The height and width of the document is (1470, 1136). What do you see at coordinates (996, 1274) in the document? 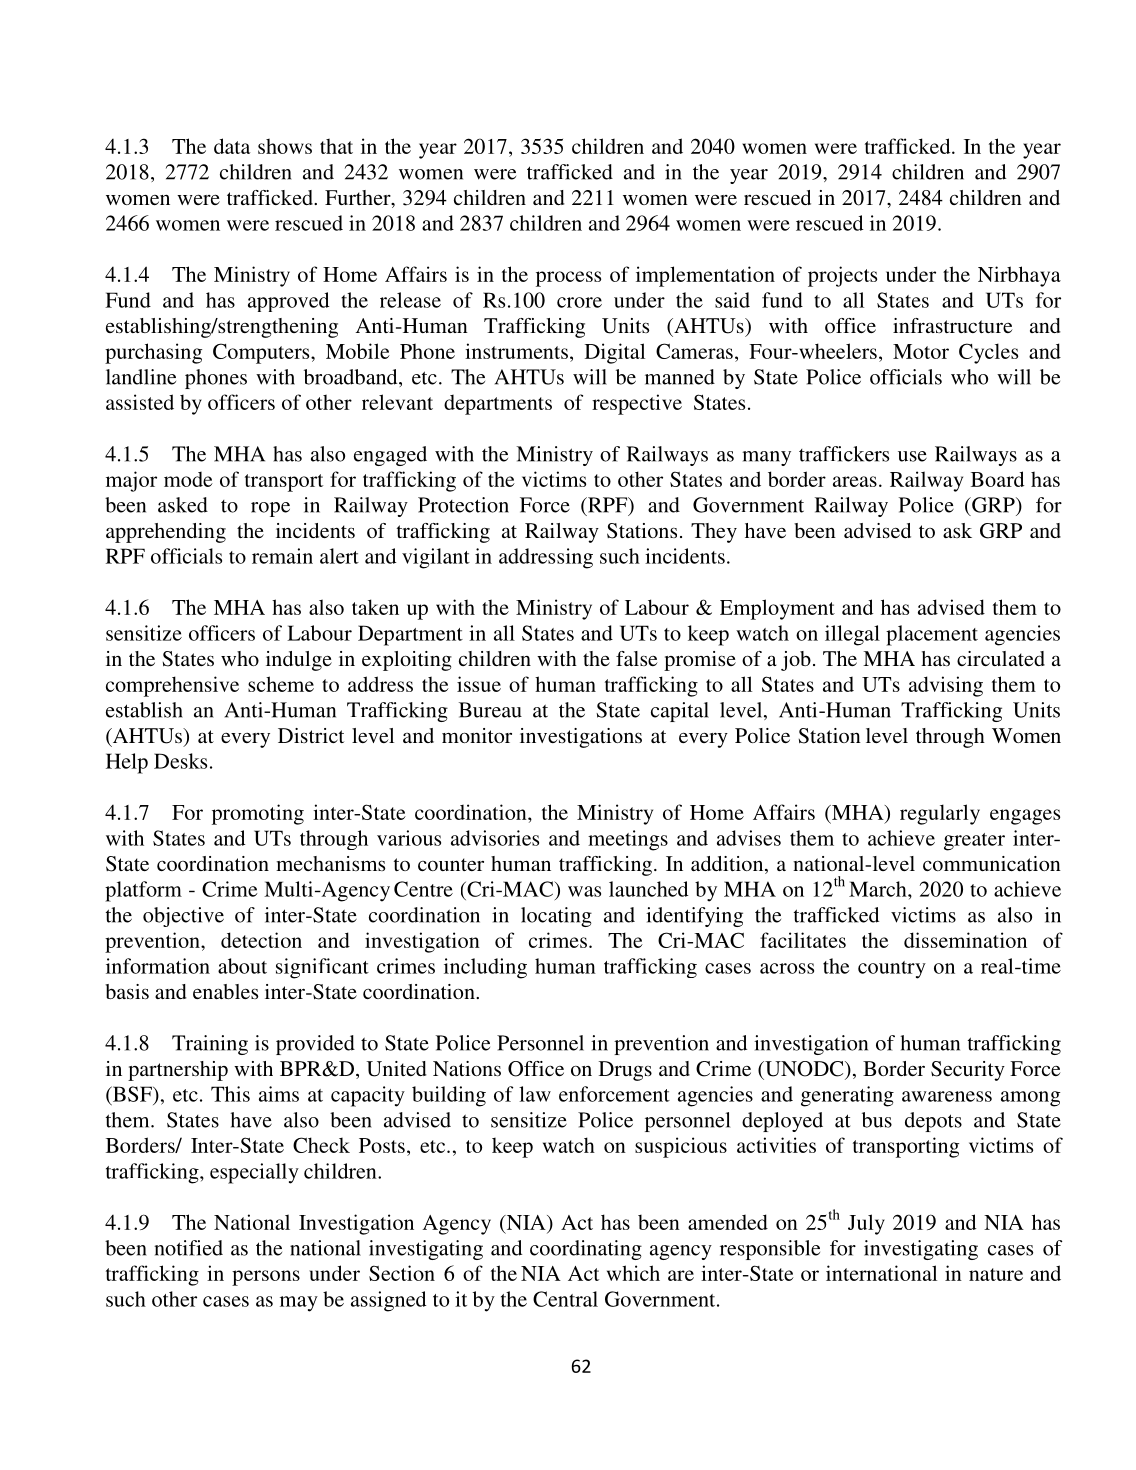
I see `nature` at bounding box center [996, 1274].
